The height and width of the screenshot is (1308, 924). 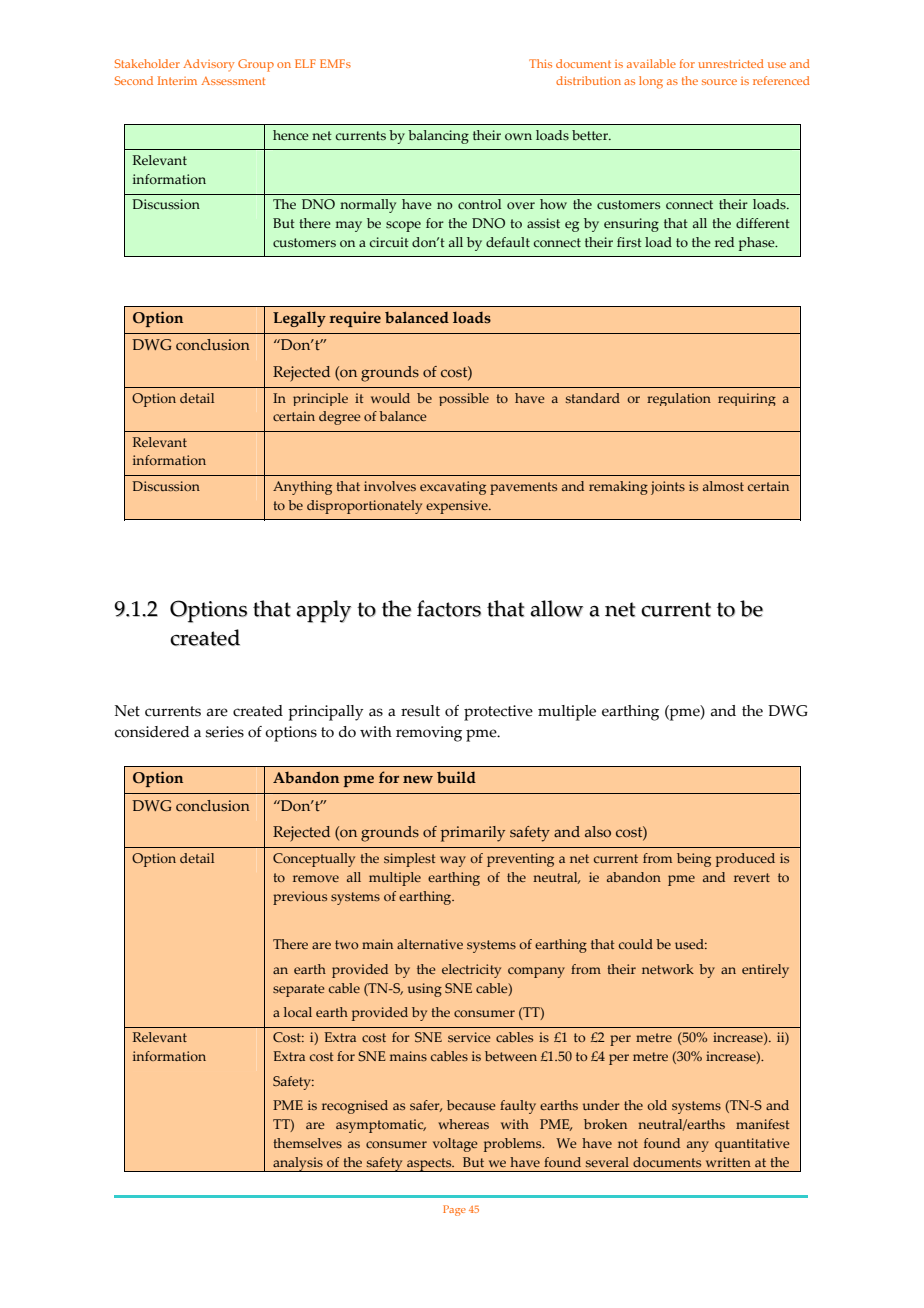 What do you see at coordinates (233, 81) in the screenshot?
I see `Assessment` at bounding box center [233, 81].
